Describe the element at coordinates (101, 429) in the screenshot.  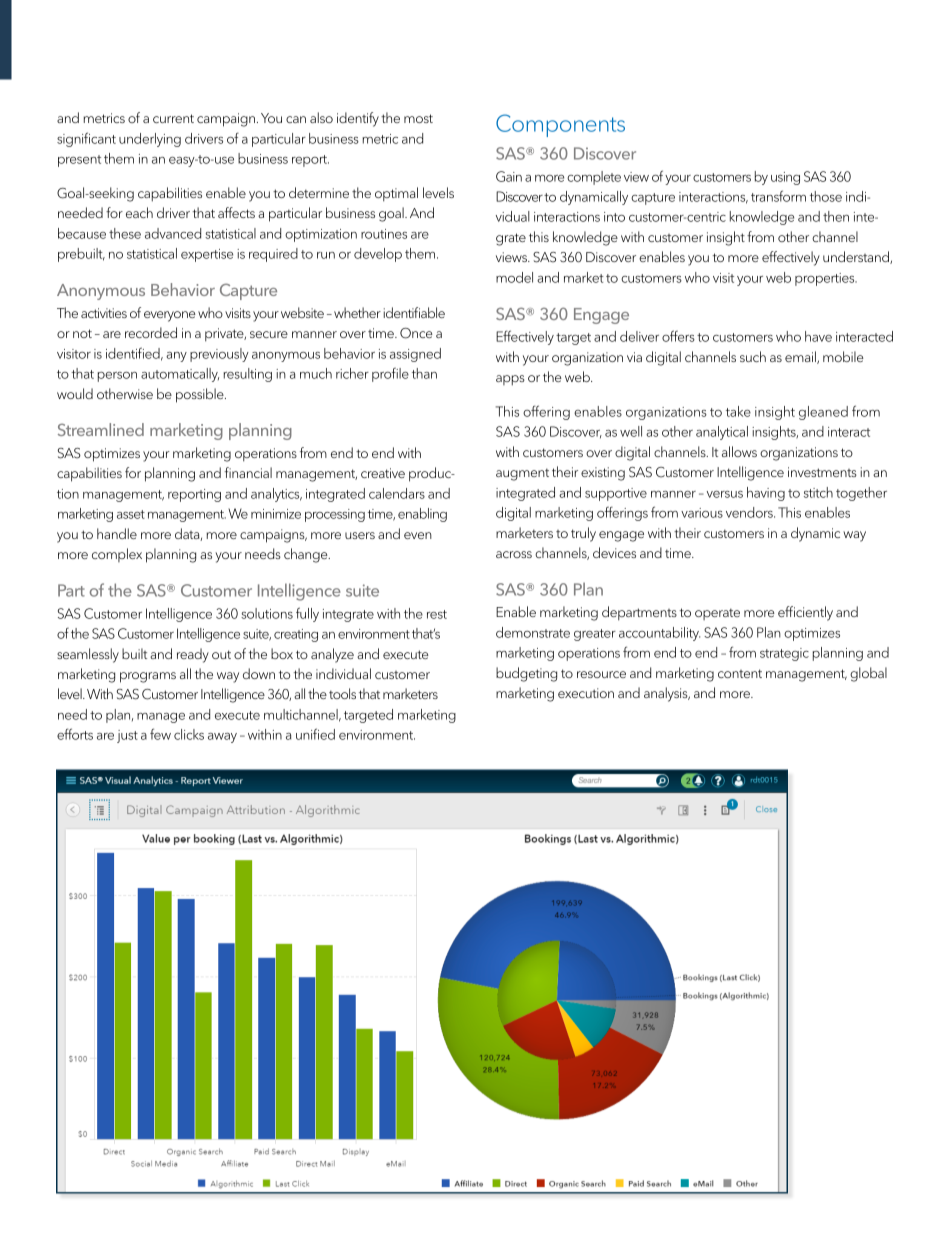
I see `Streamlined` at that location.
